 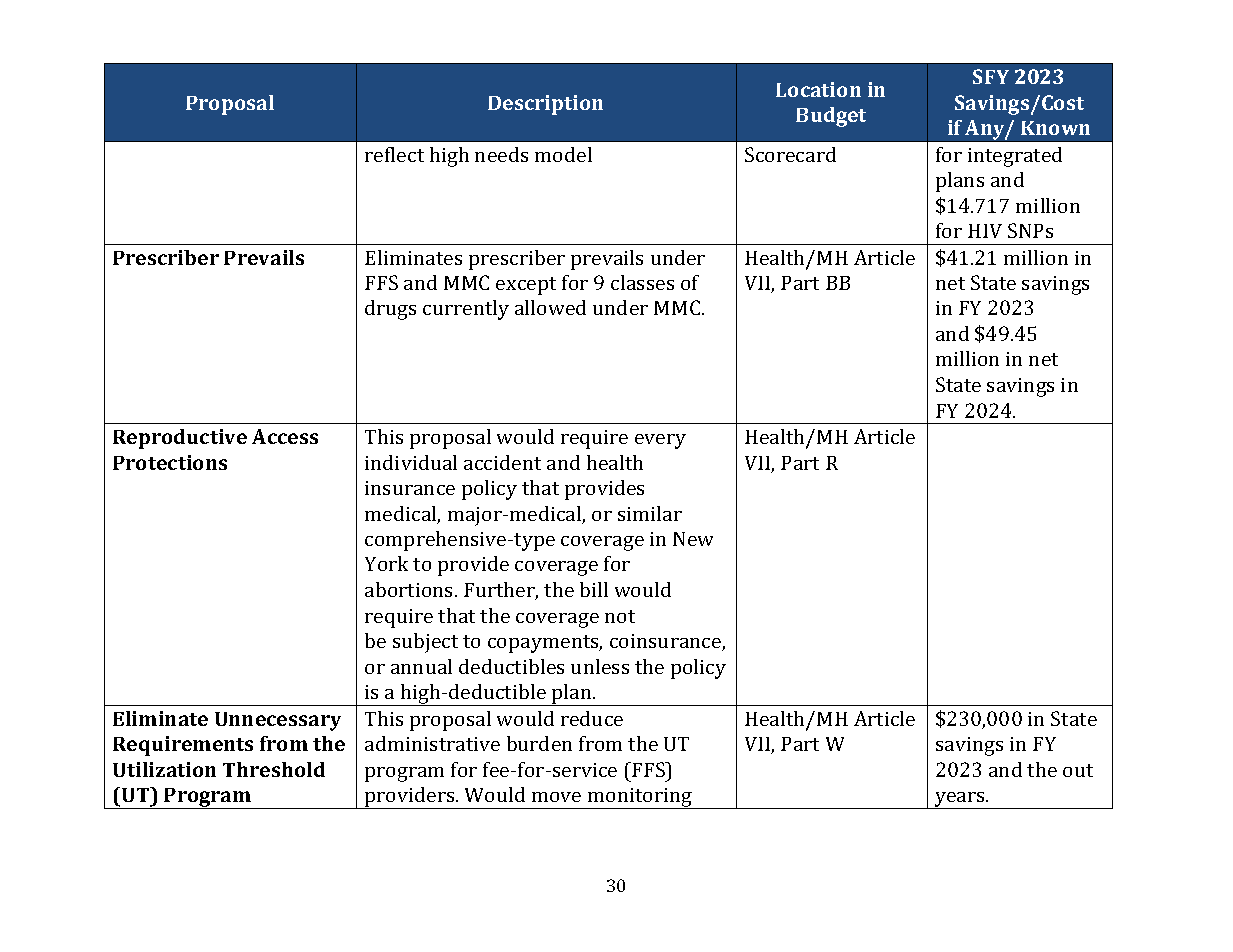 What do you see at coordinates (1055, 128) in the document?
I see `Known` at bounding box center [1055, 128].
